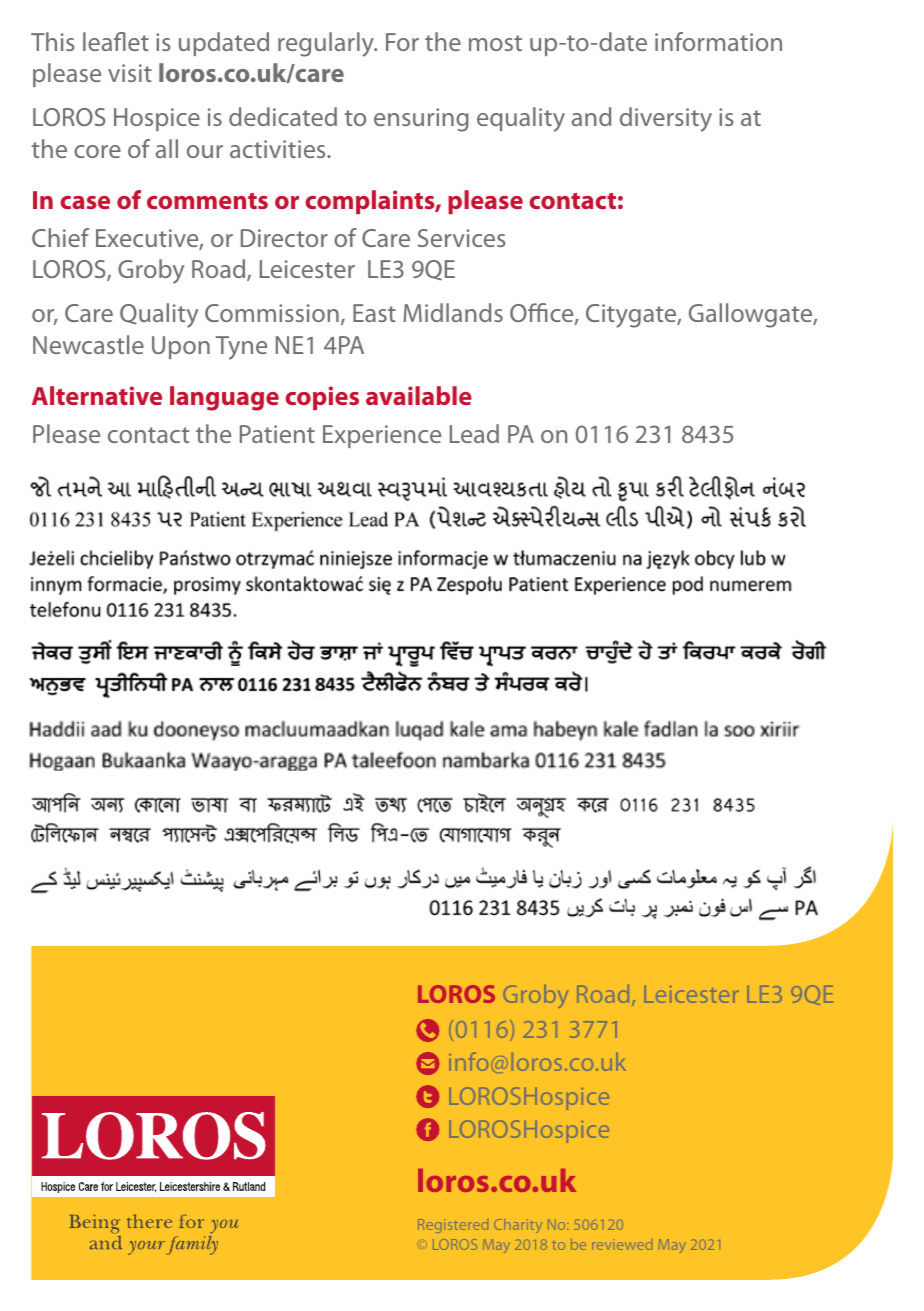  What do you see at coordinates (453, 1226) in the image?
I see `Registered` at bounding box center [453, 1226].
